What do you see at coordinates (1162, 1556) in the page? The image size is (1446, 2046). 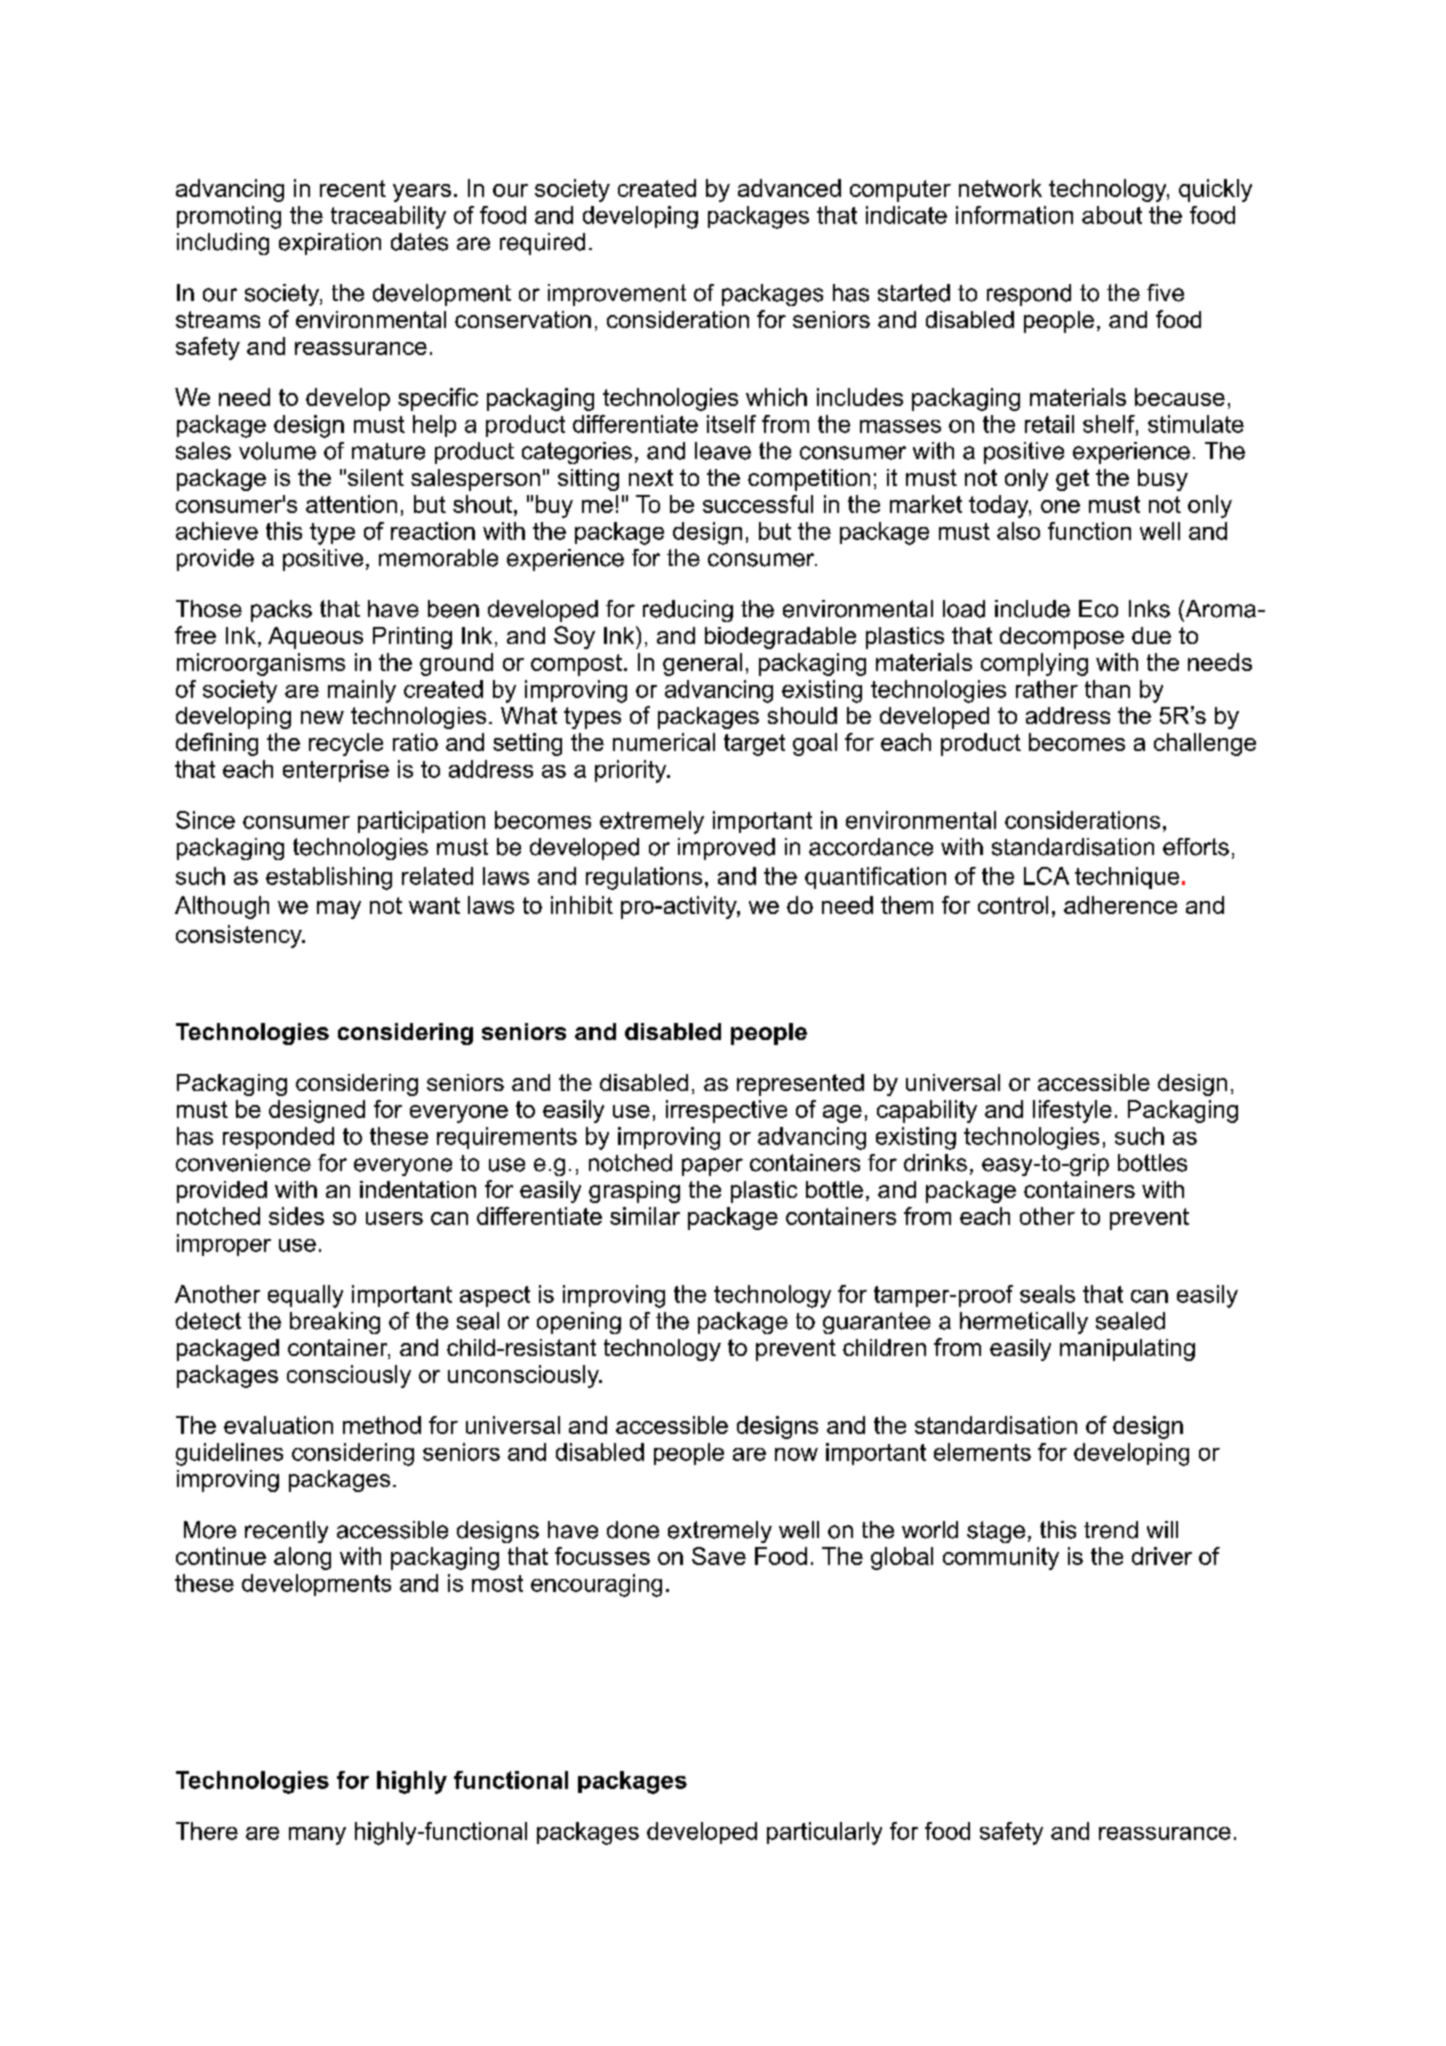 I see `driver` at bounding box center [1162, 1556].
